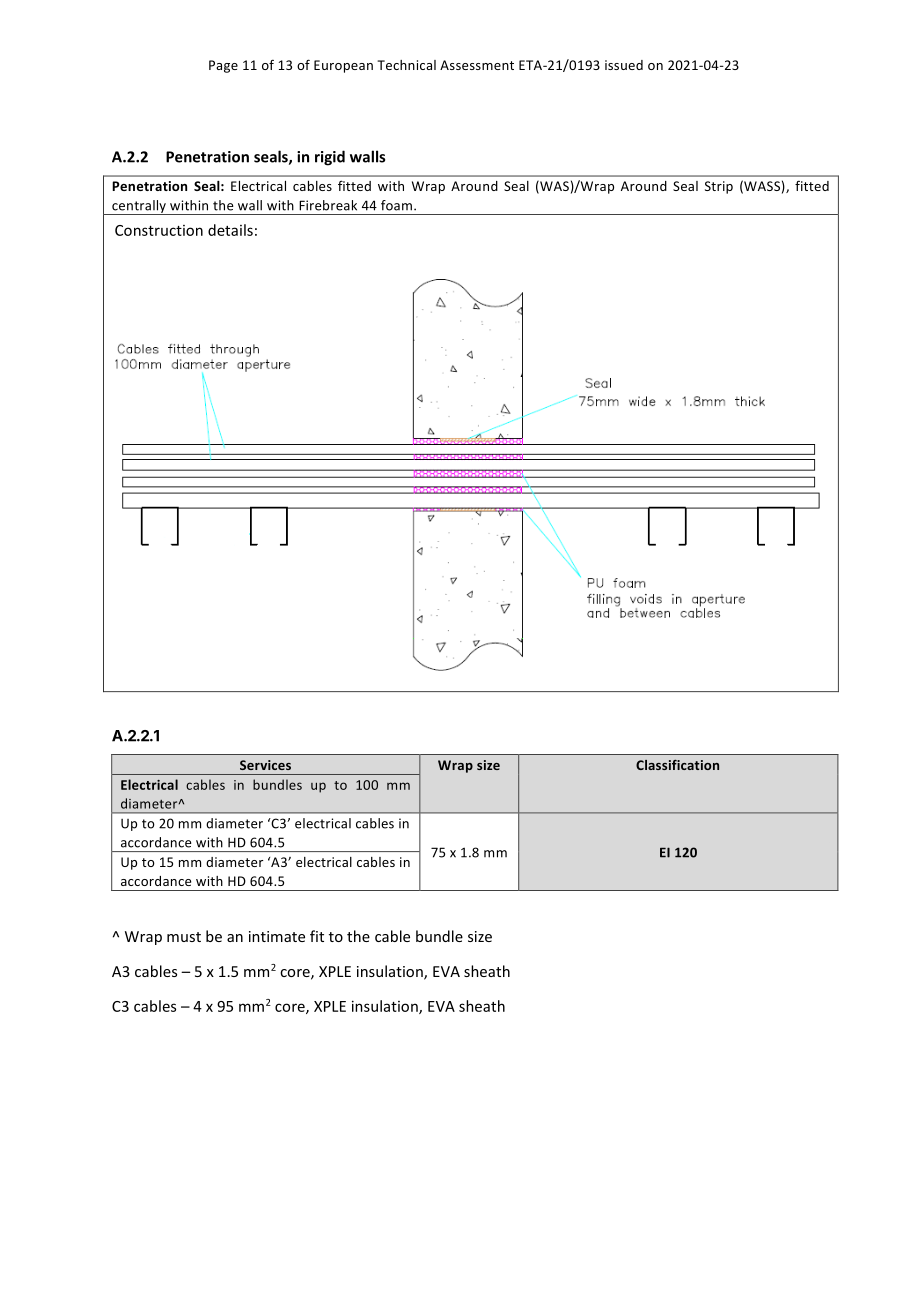  What do you see at coordinates (230, 230) in the screenshot?
I see `details` at bounding box center [230, 230].
